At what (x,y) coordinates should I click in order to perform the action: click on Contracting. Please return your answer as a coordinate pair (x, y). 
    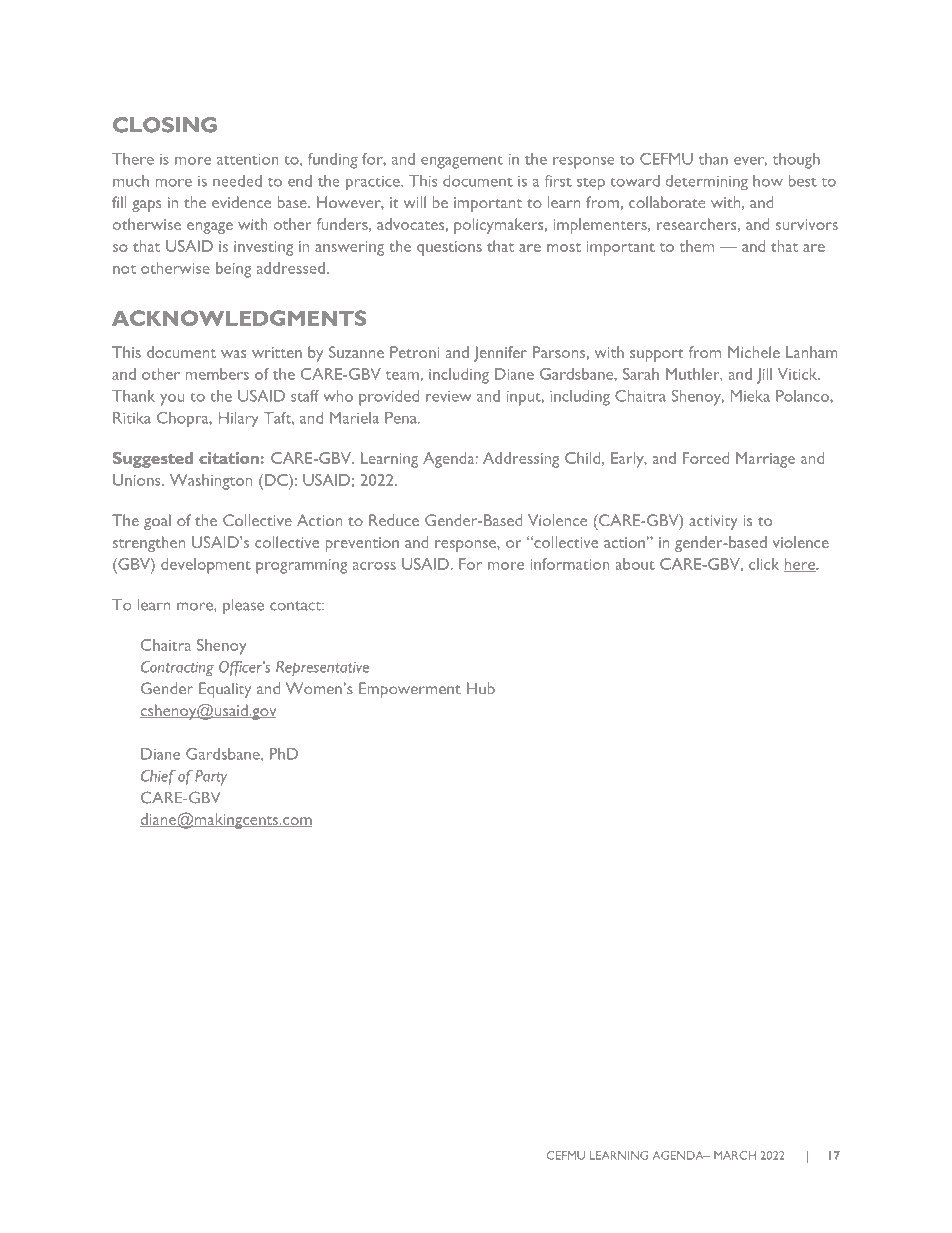
    Looking at the image, I should click on (177, 669).
